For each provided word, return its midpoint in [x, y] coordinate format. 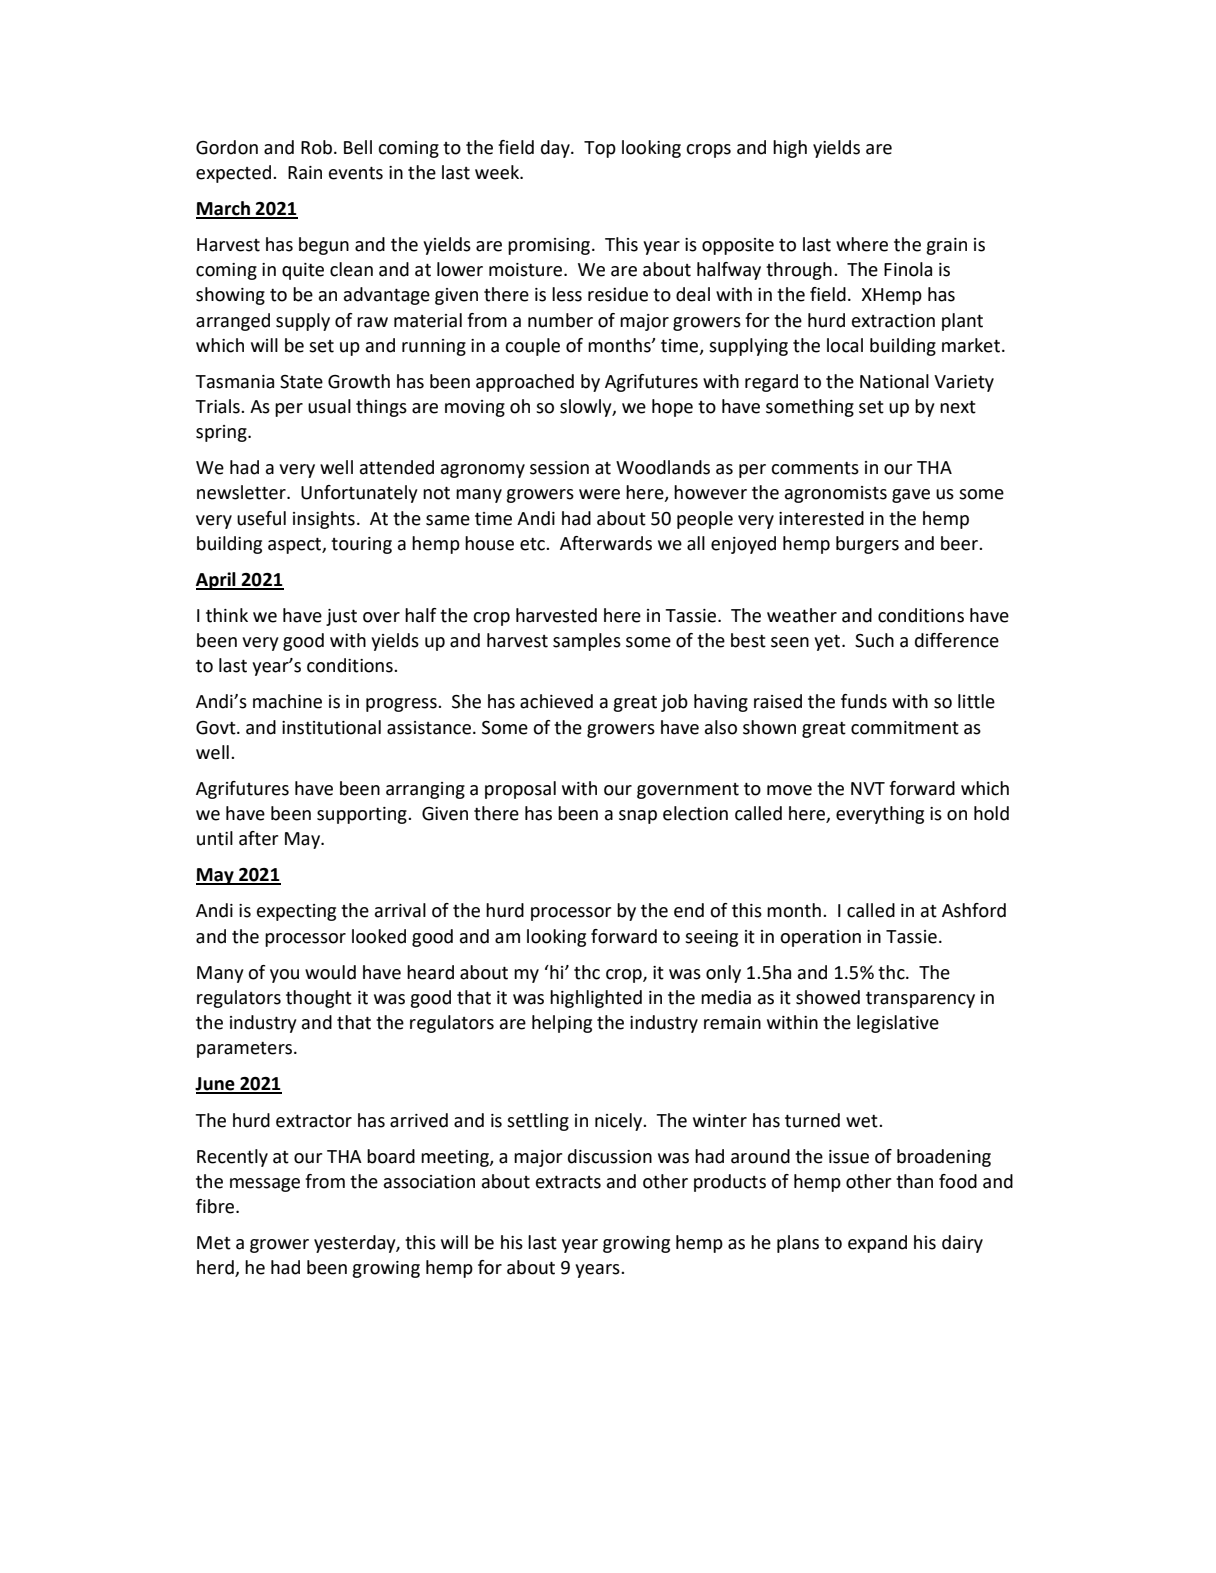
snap [638, 817]
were [599, 494]
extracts [568, 1182]
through [799, 271]
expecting [296, 912]
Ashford [974, 910]
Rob [316, 147]
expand [877, 1244]
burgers [867, 545]
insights [324, 520]
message [265, 1185]
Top [600, 149]
